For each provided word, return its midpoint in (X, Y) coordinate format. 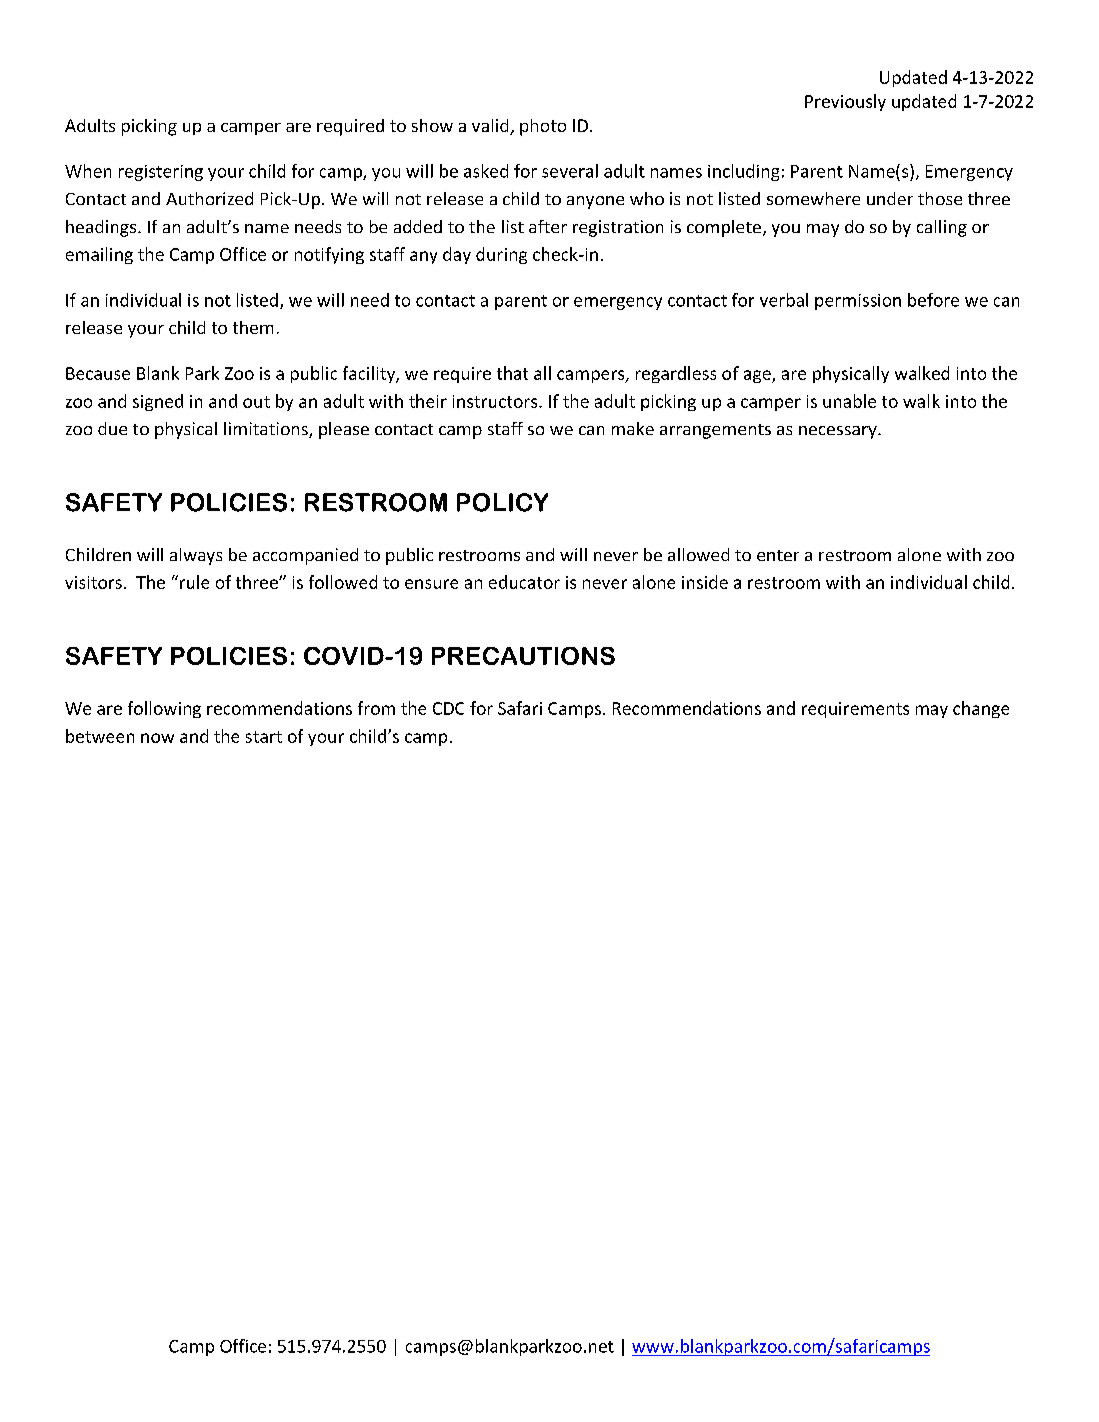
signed (158, 402)
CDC (448, 708)
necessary (839, 432)
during (501, 255)
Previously (845, 102)
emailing (99, 255)
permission (858, 302)
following (164, 709)
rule (193, 582)
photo (543, 127)
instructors (496, 401)
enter (778, 555)
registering (161, 173)
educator (524, 582)
